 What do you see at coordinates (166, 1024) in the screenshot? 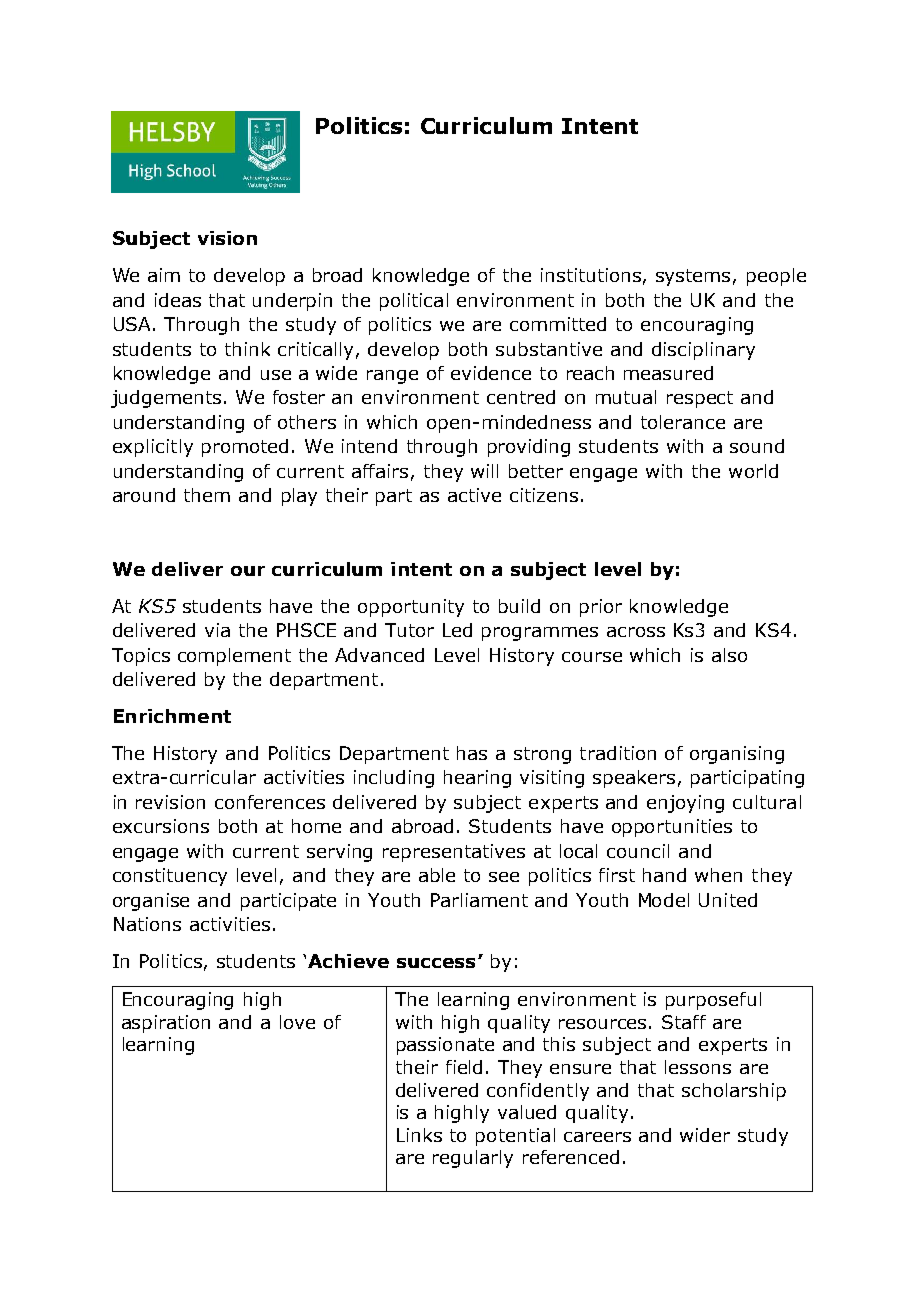
I see `aspiration` at bounding box center [166, 1024].
